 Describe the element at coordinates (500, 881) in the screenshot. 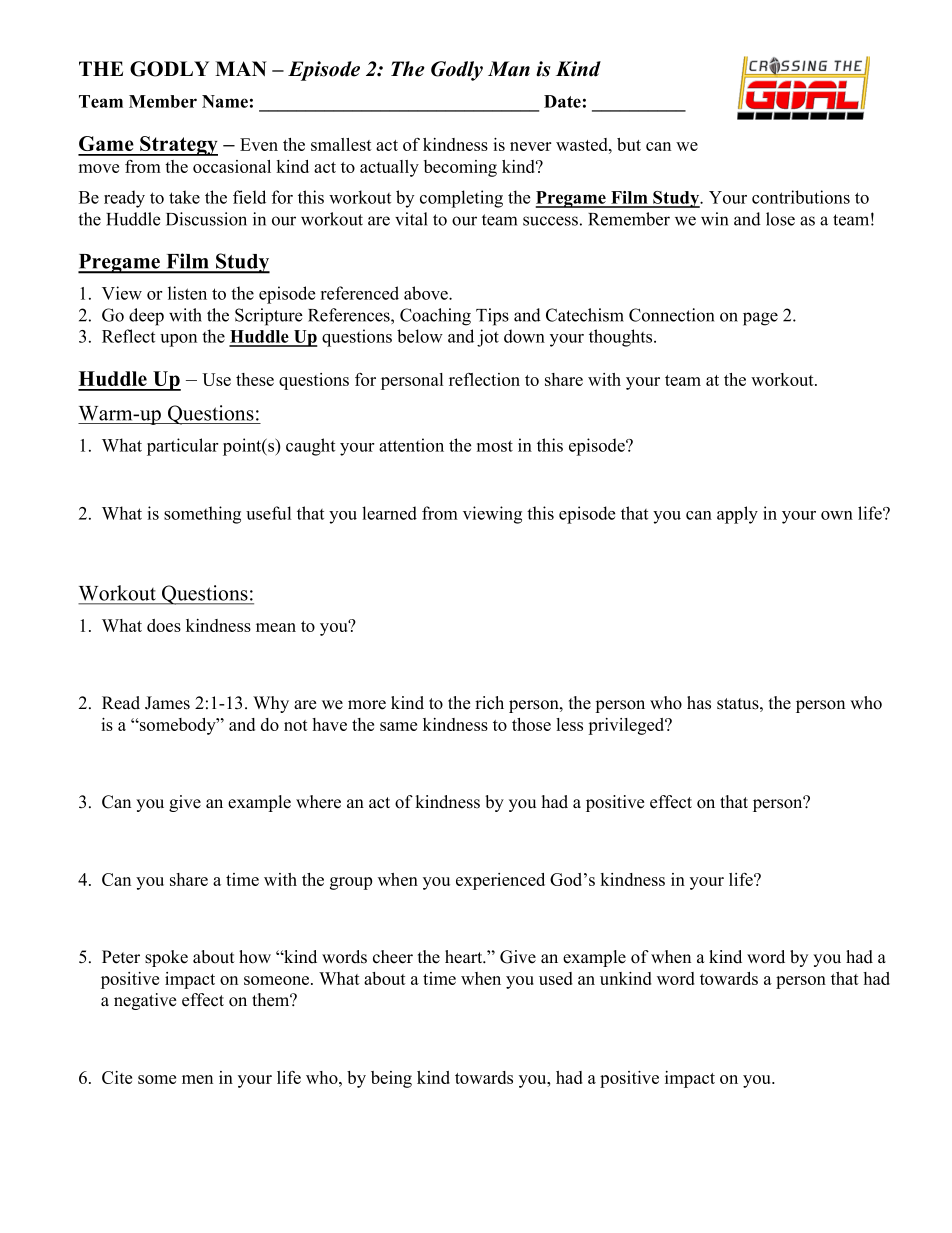

I see `experienced` at that location.
